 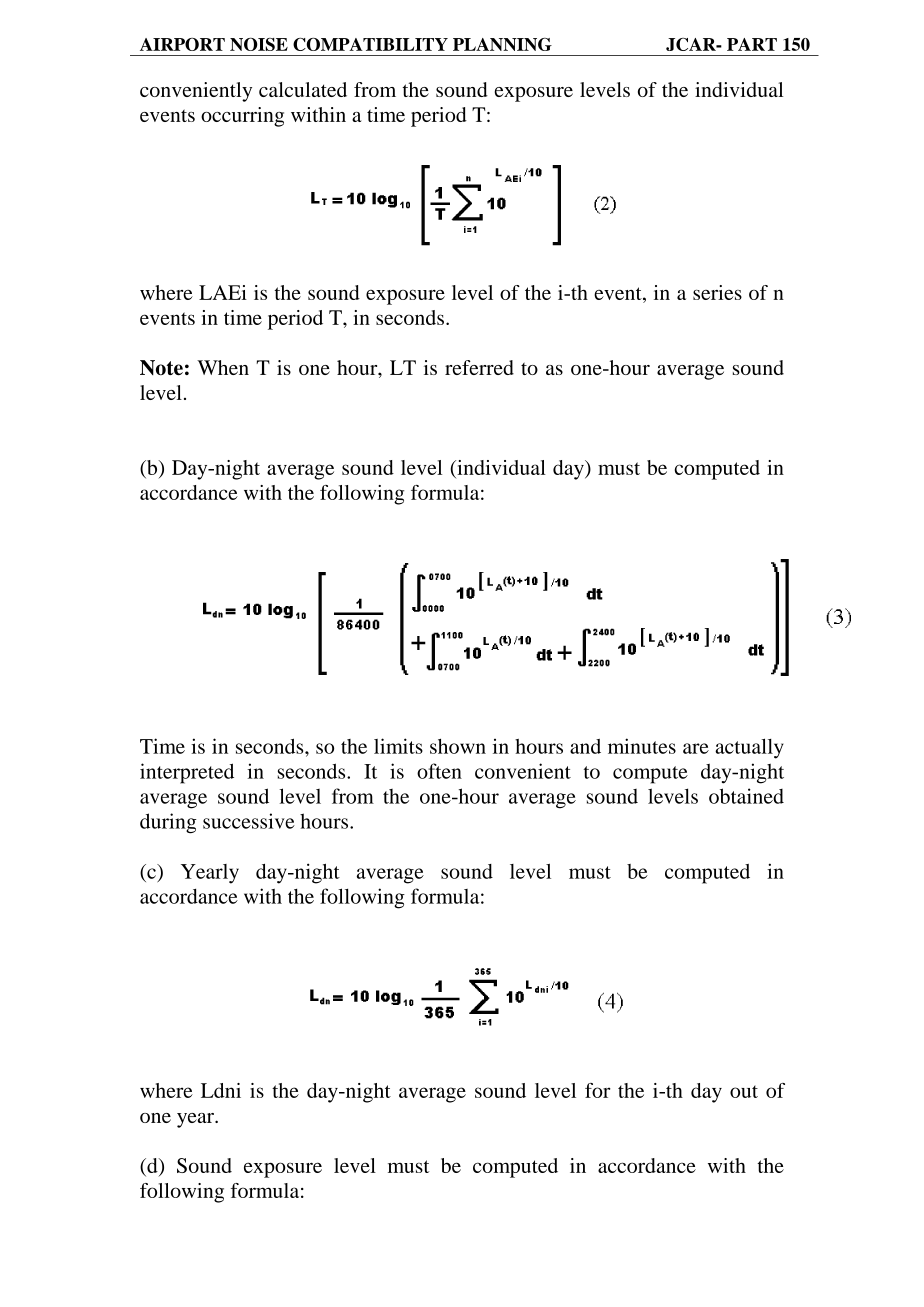 I want to click on successive, so click(x=249, y=821).
